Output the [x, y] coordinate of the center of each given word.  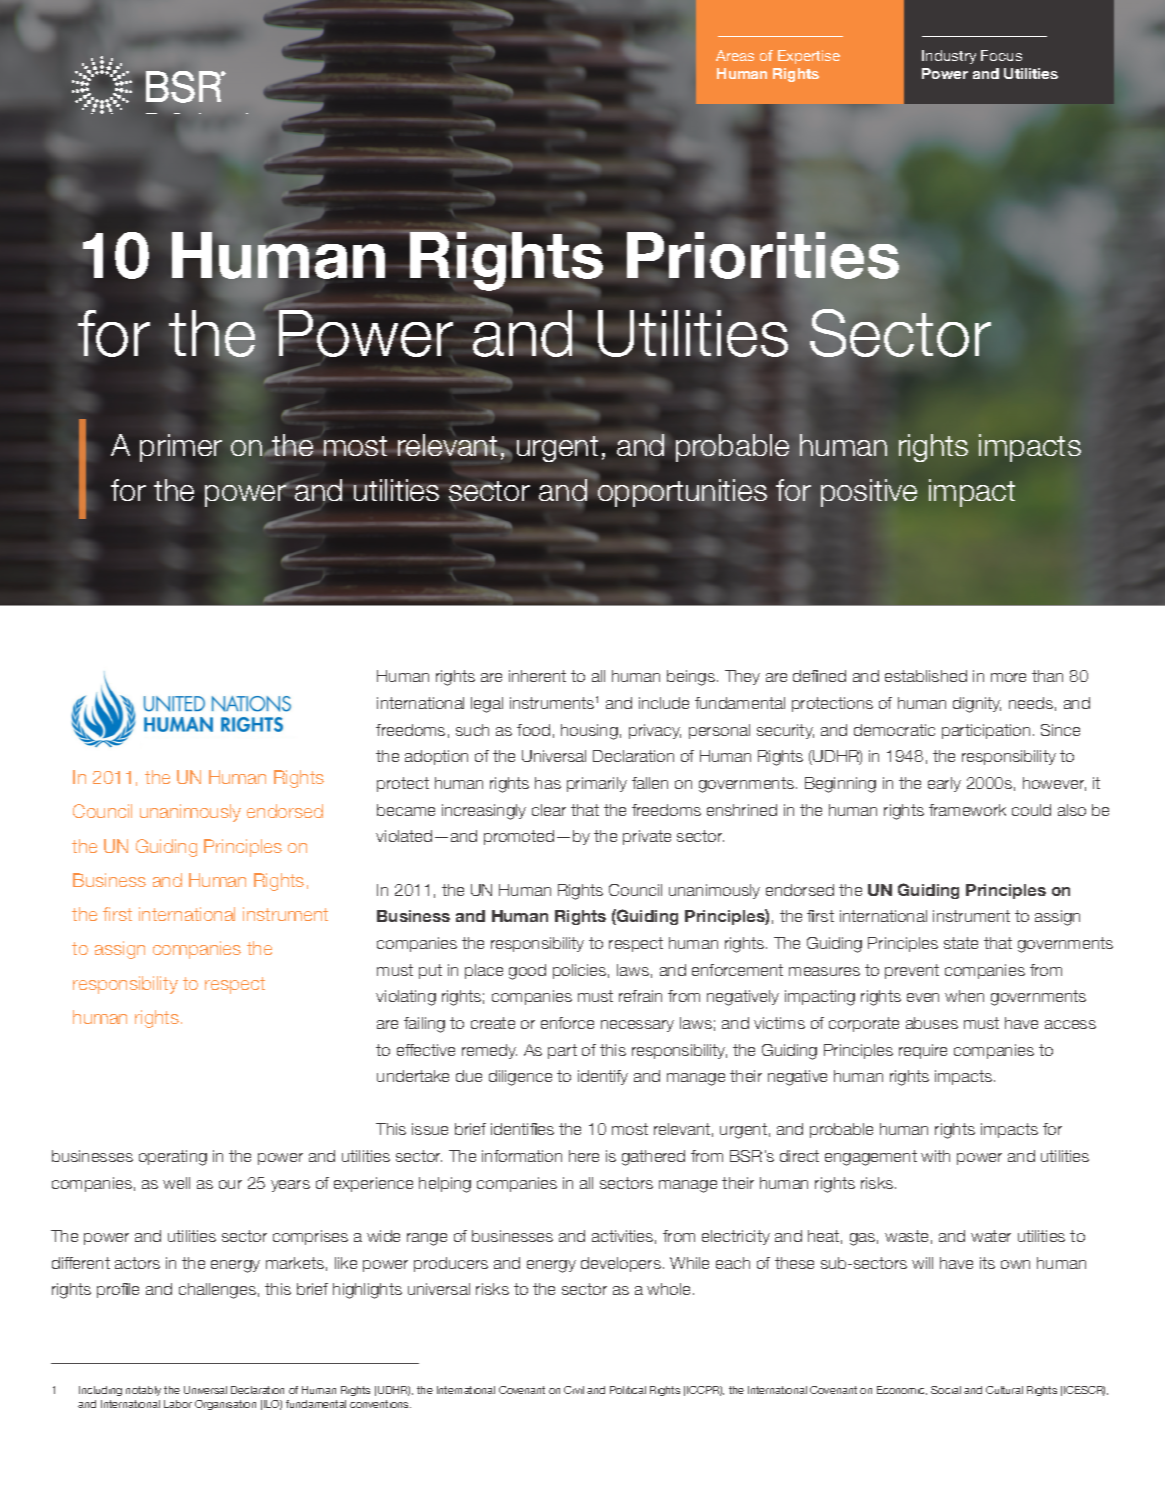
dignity [977, 705]
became [406, 810]
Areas [735, 55]
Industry [949, 57]
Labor [178, 1404]
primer [181, 448]
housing [589, 732]
